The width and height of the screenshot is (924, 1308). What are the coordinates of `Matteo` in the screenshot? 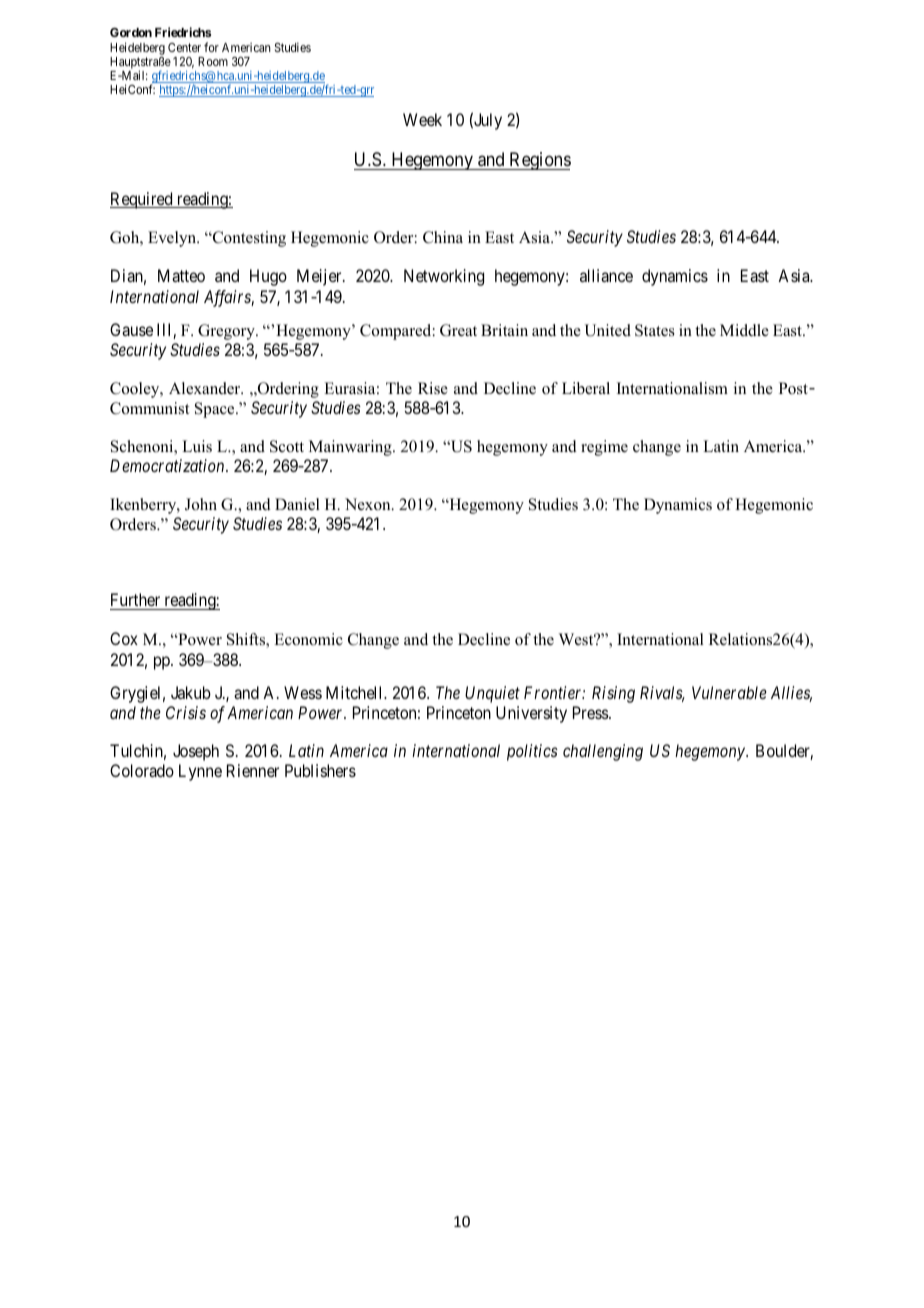 It's located at (181, 275).
